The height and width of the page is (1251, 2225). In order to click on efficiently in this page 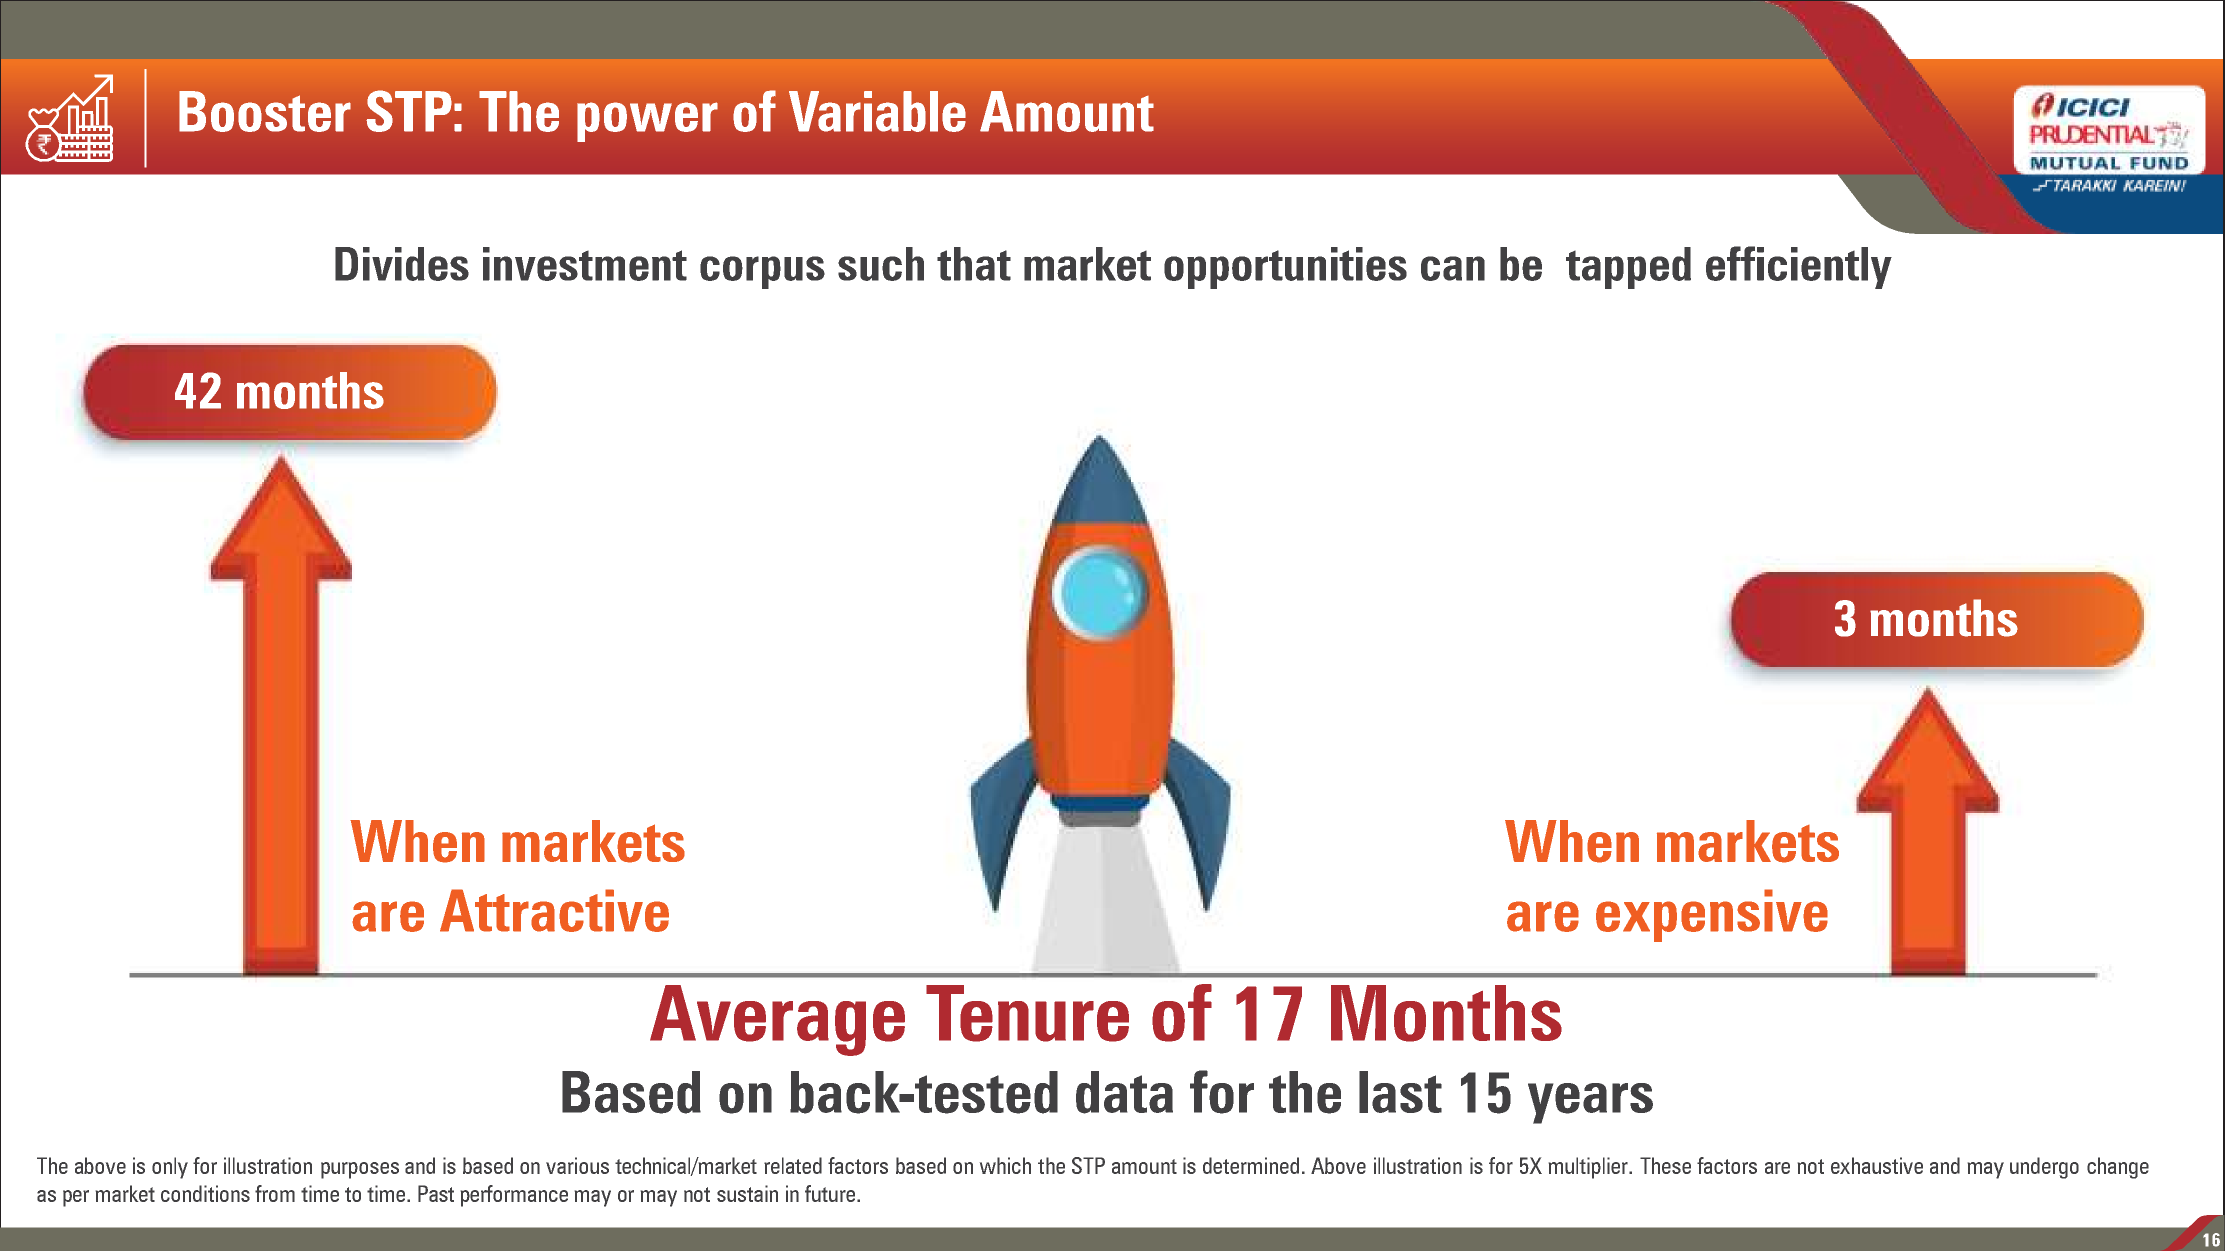, I will do `click(1799, 267)`.
